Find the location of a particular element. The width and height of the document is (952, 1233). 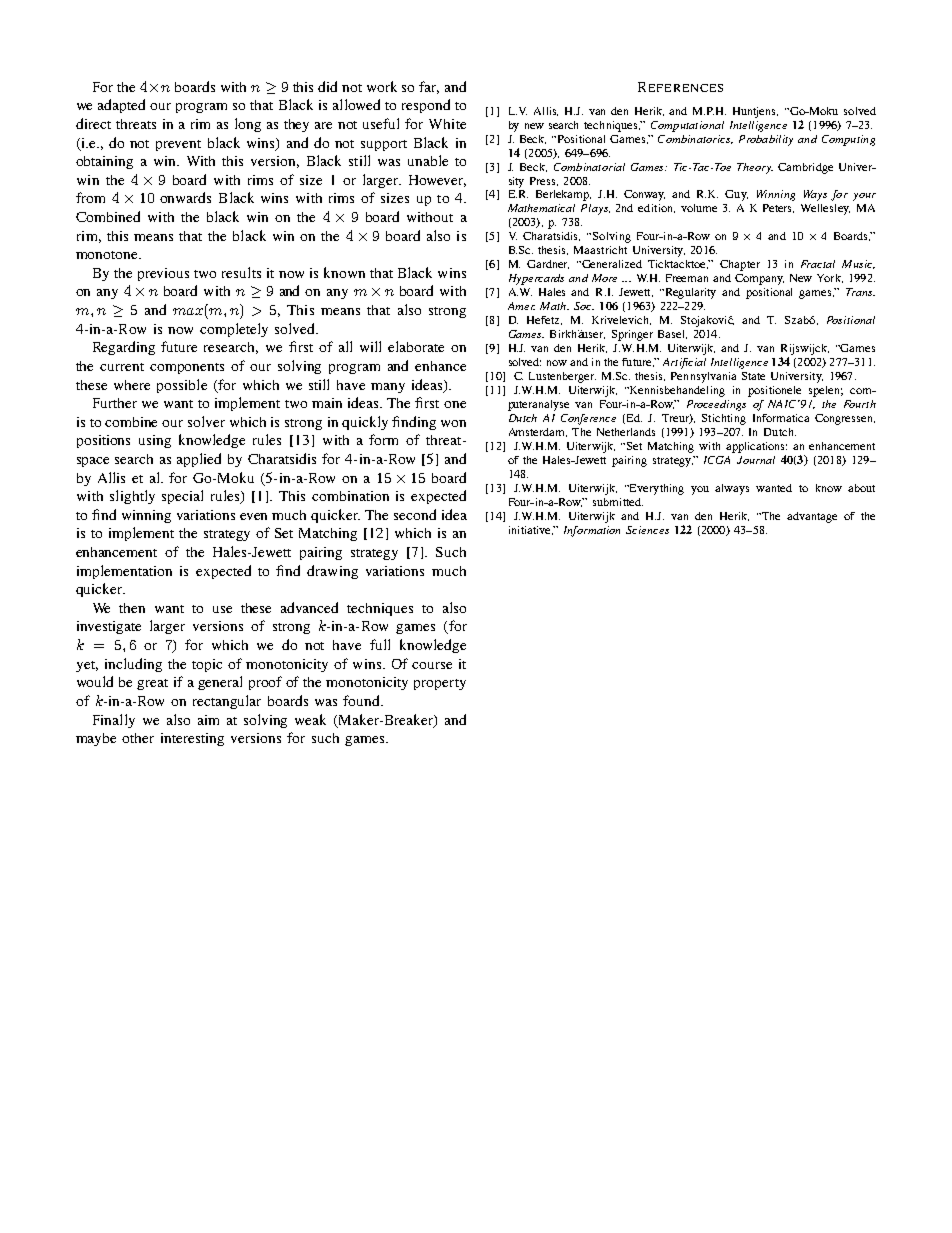

second is located at coordinates (415, 514).
